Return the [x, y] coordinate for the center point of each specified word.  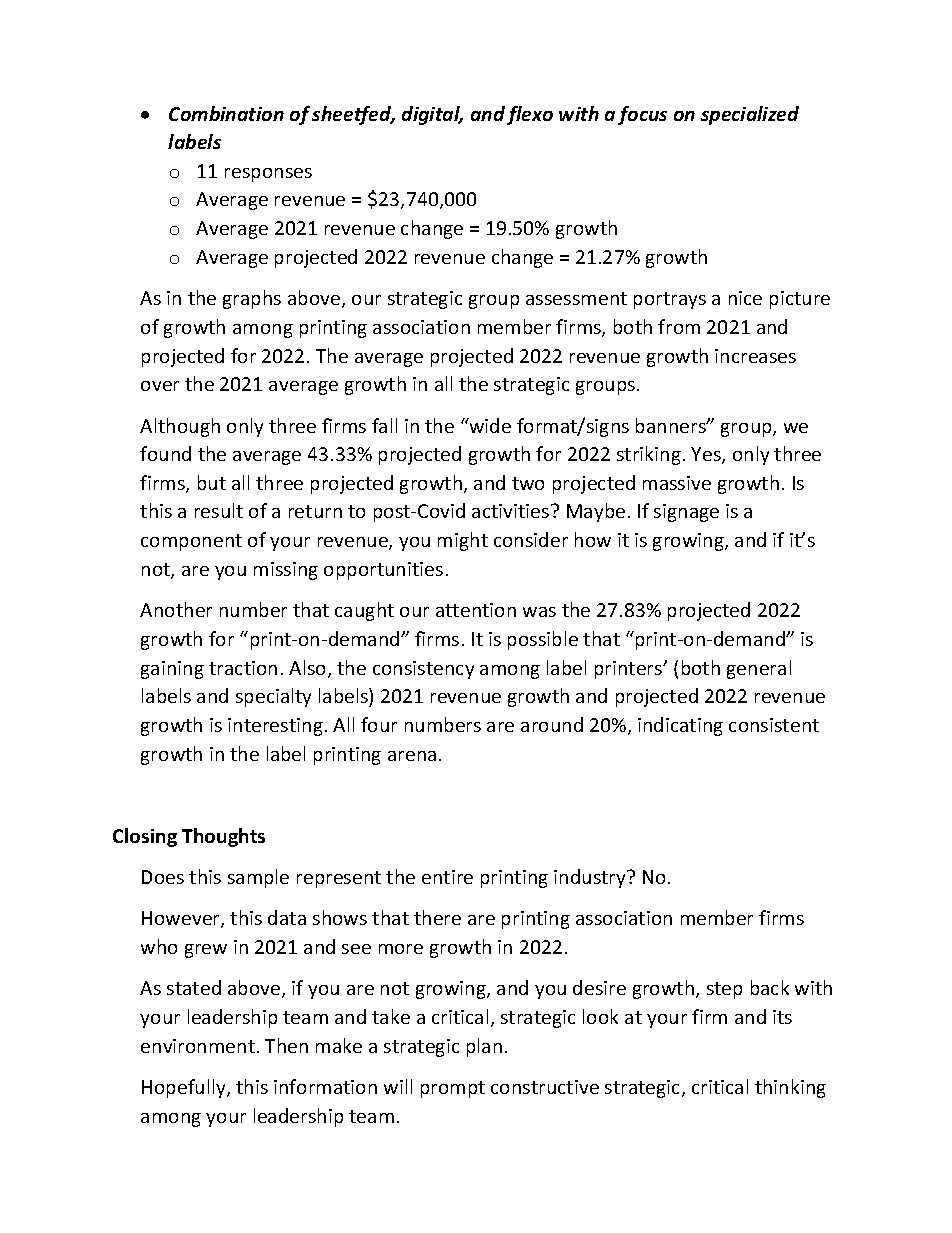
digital [432, 115]
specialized [750, 115]
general [759, 669]
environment [198, 1046]
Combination [226, 113]
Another [176, 609]
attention [476, 610]
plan [484, 1047]
